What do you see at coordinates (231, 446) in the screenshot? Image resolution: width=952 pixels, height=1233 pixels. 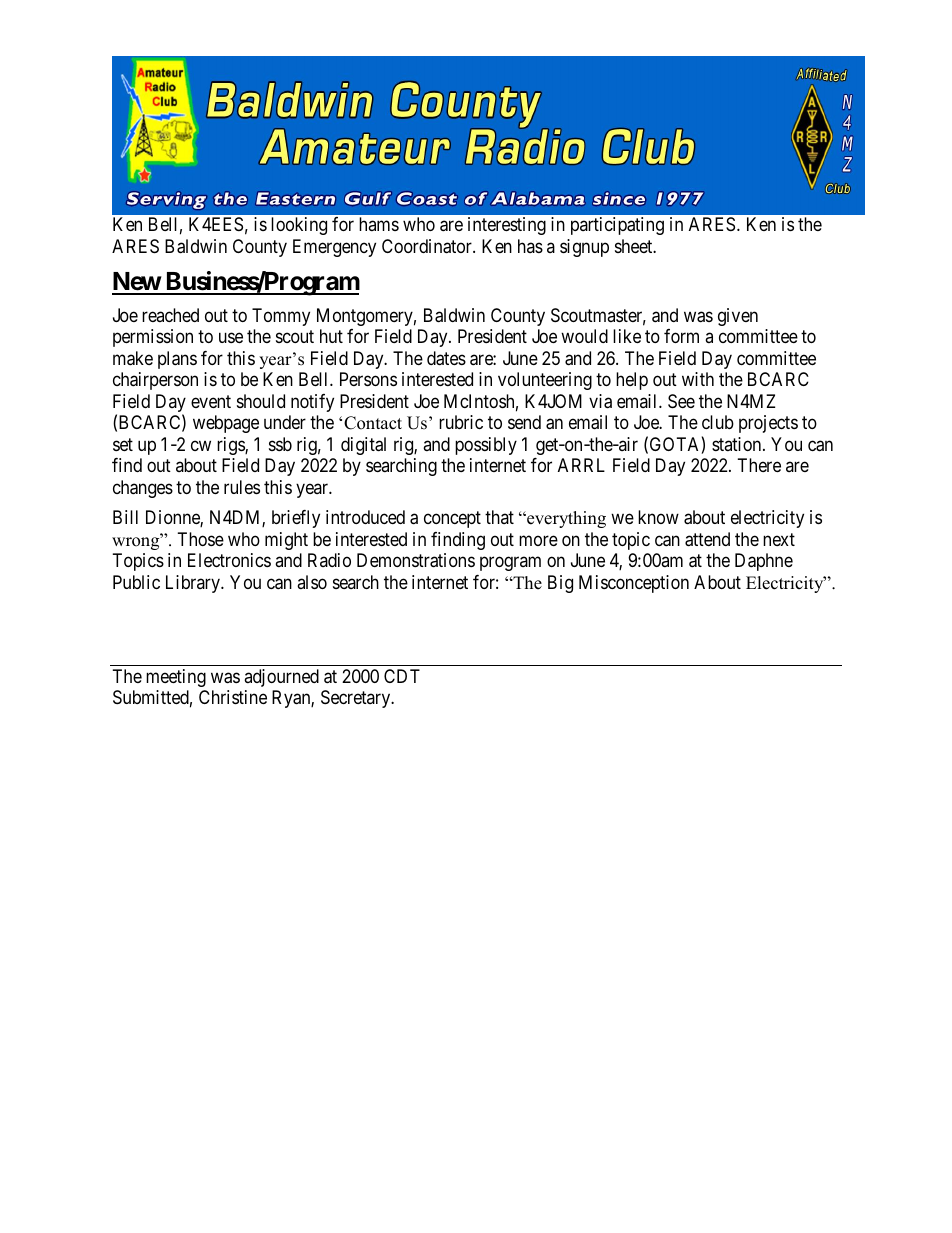 I see `rigs` at bounding box center [231, 446].
